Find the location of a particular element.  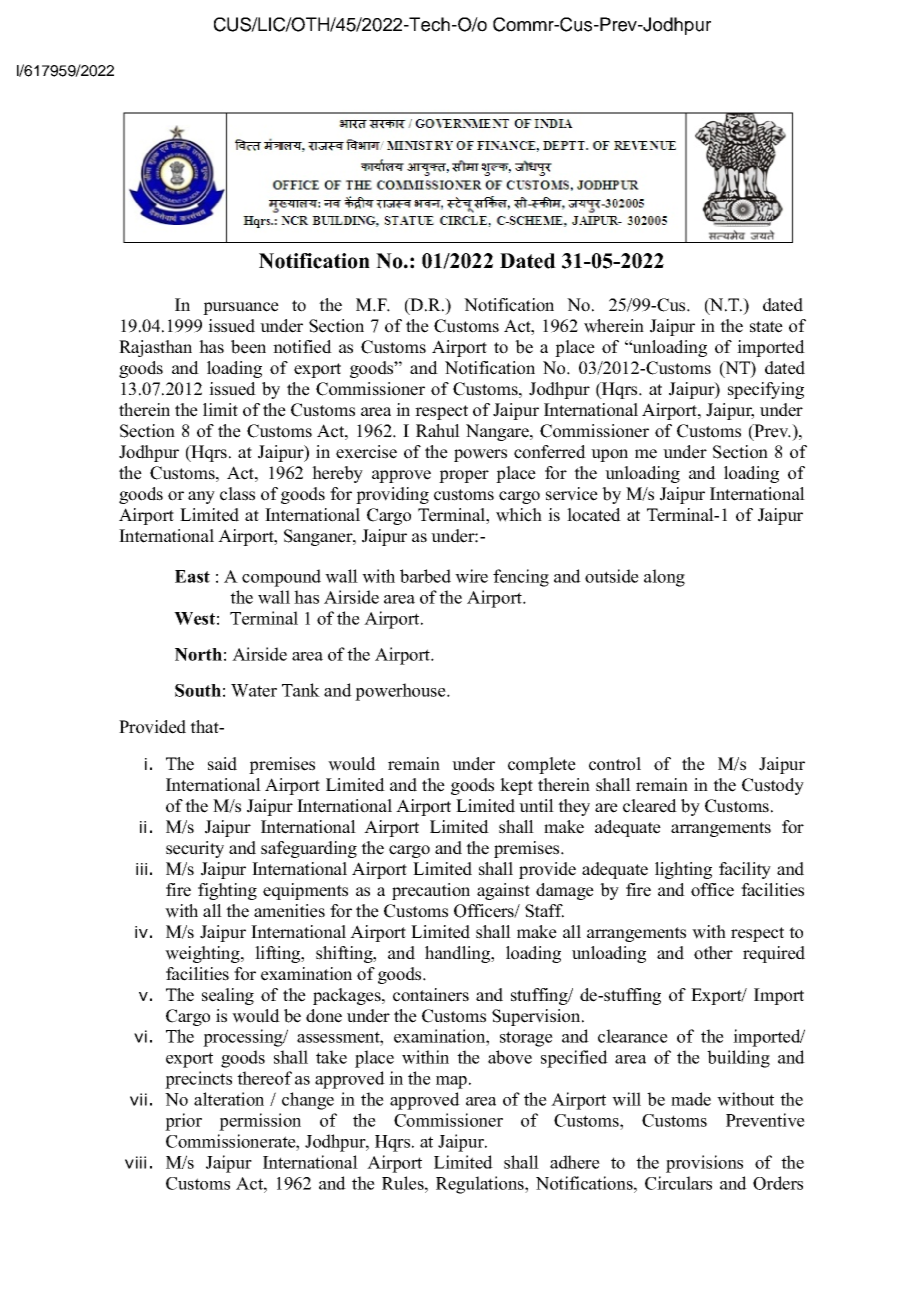

prior is located at coordinates (183, 1122).
